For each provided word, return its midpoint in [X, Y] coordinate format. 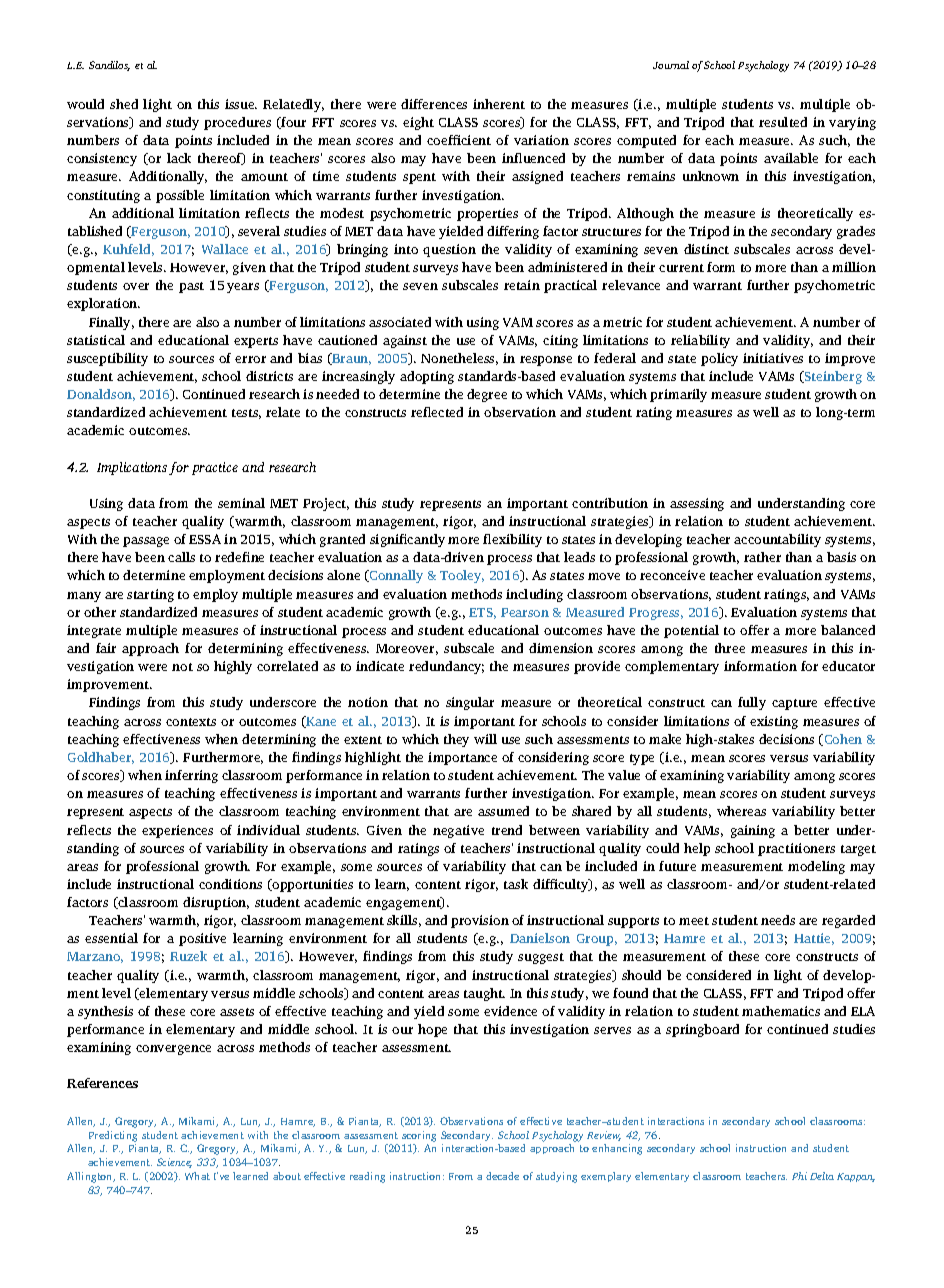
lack [179, 158]
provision [480, 921]
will [485, 739]
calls [181, 557]
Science [174, 1163]
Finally [111, 323]
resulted [783, 122]
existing [774, 722]
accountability [777, 540]
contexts [191, 722]
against [405, 341]
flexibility [512, 540]
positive [202, 939]
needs [778, 920]
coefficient [459, 140]
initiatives [773, 358]
